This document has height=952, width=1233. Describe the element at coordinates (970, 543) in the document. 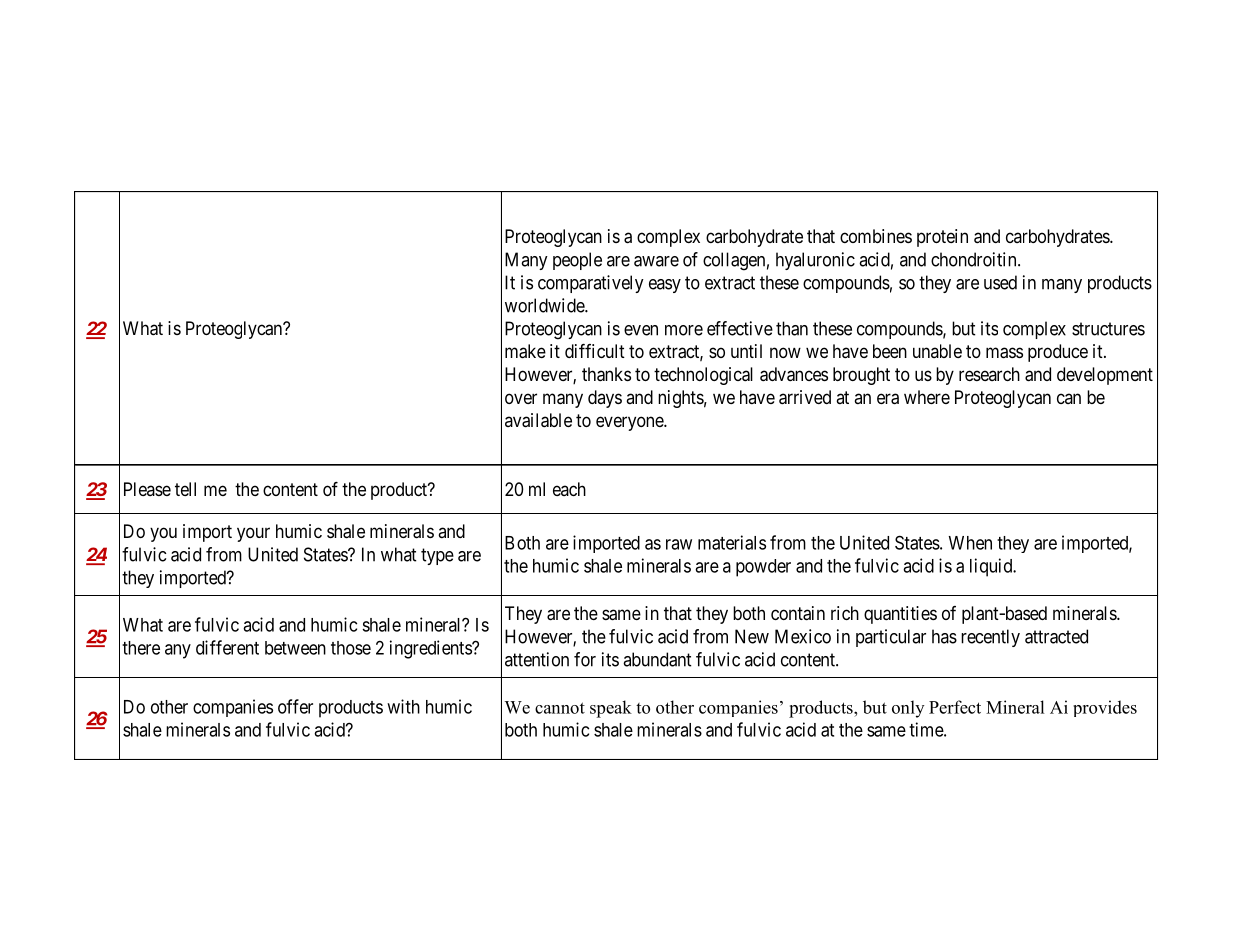

I see `When` at that location.
